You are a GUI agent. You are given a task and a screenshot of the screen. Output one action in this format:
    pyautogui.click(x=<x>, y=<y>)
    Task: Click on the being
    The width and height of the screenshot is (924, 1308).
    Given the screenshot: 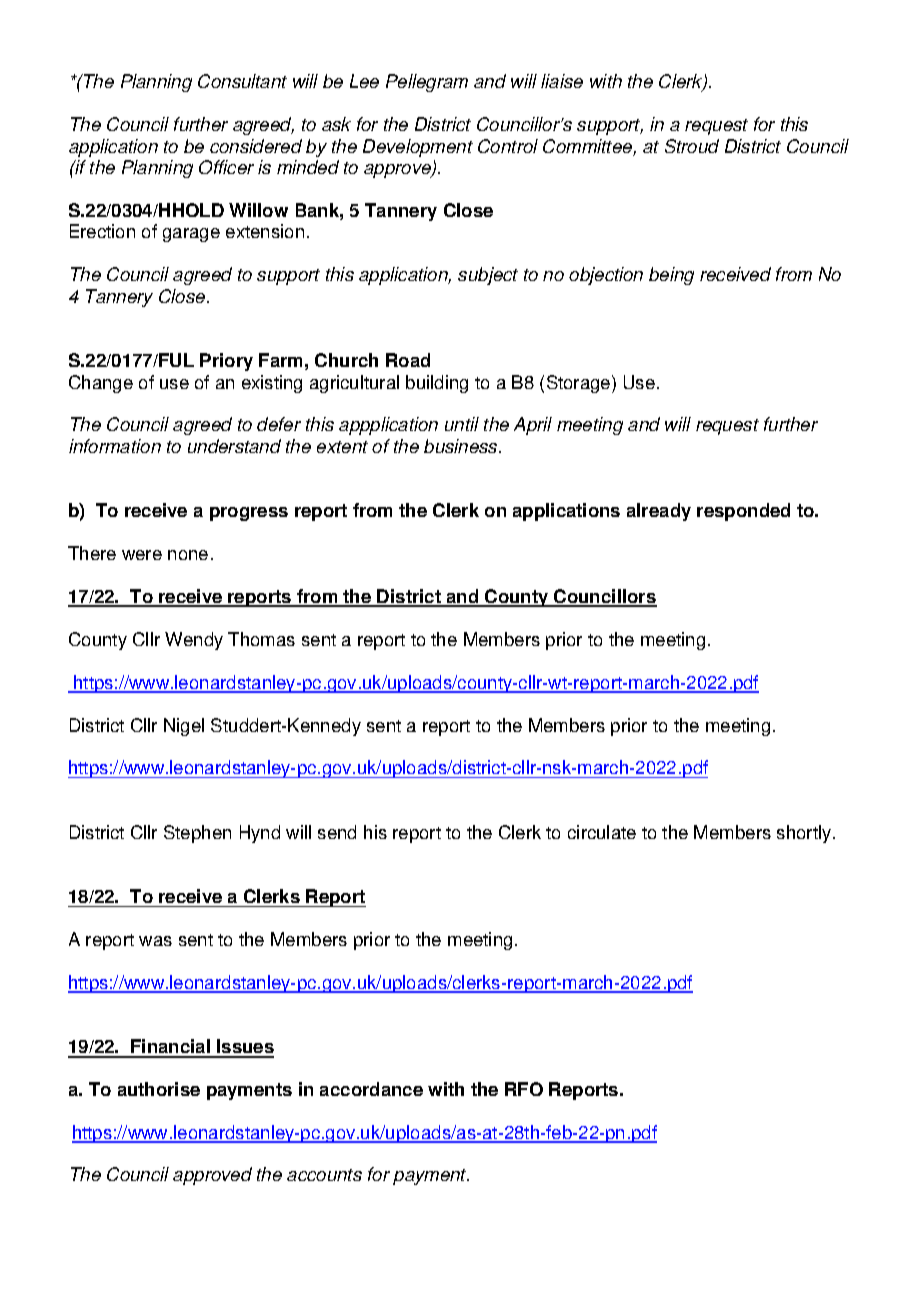 What is the action you would take?
    pyautogui.click(x=671, y=276)
